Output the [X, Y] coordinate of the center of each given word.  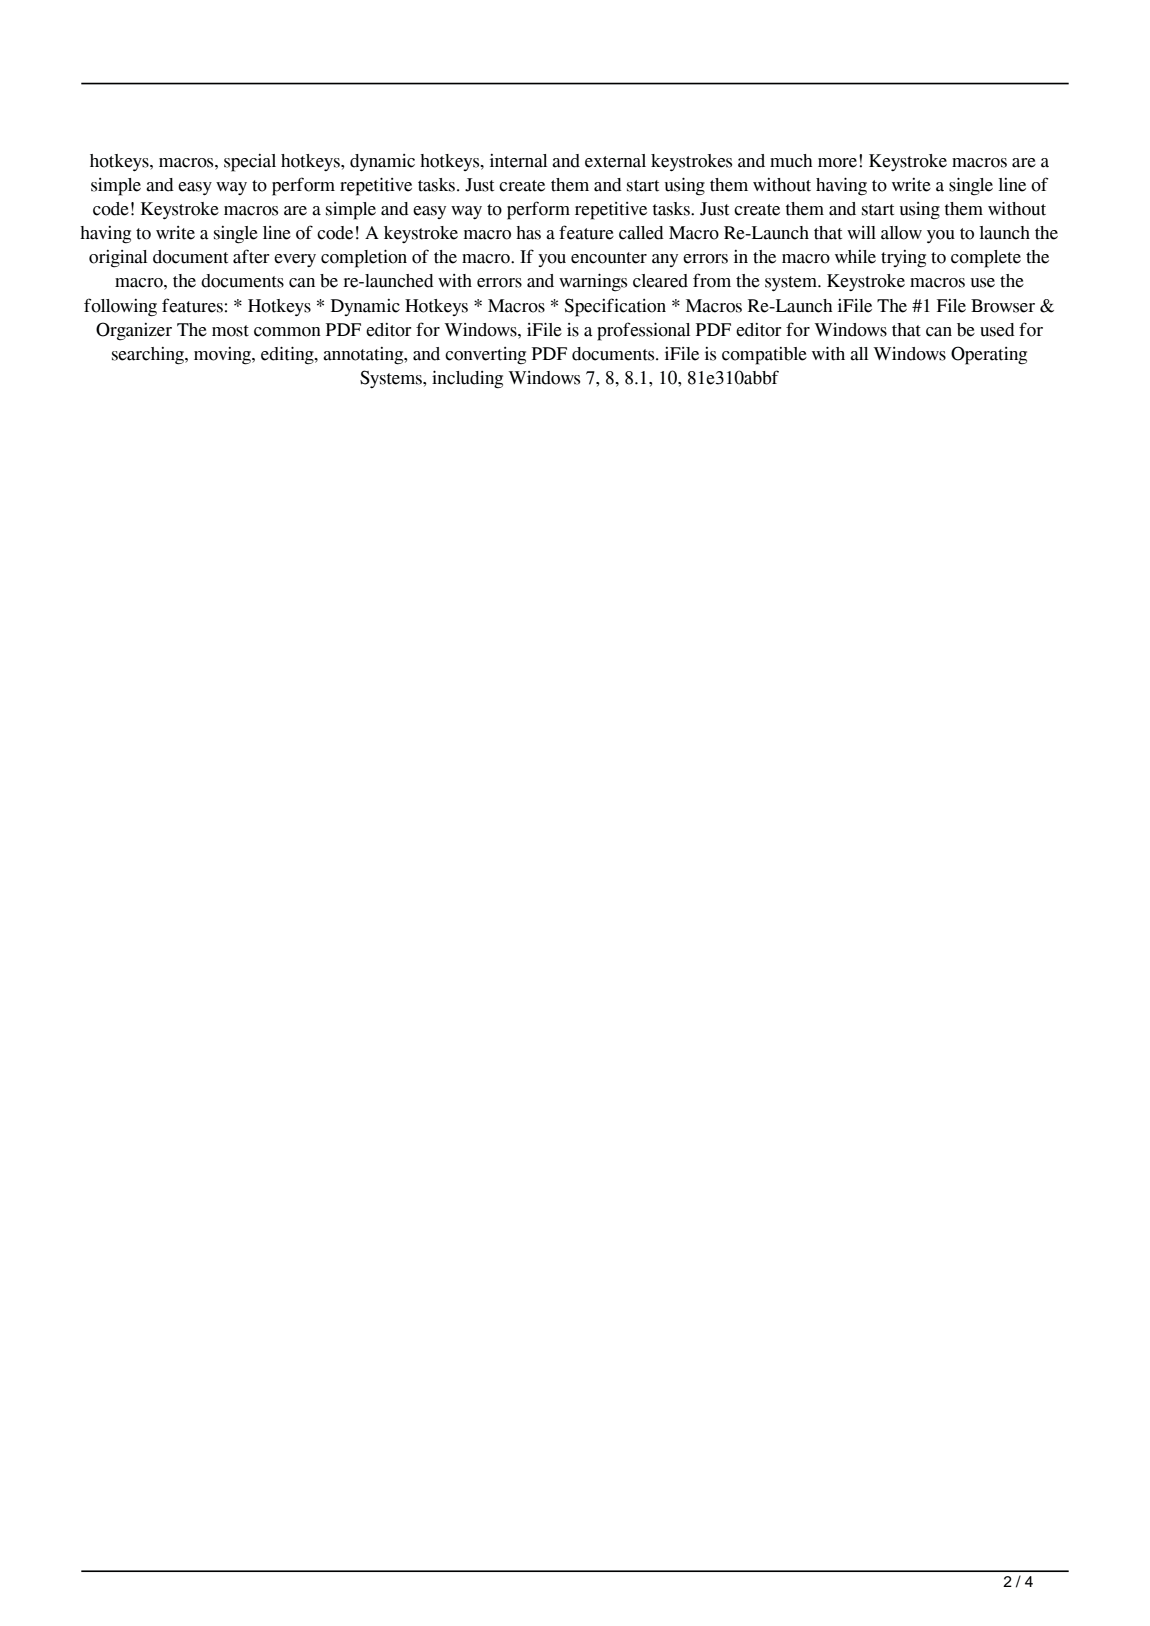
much [791, 161]
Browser [1003, 306]
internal [518, 161]
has [528, 233]
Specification [615, 307]
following [120, 307]
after [251, 256]
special [250, 163]
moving [224, 356]
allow [901, 233]
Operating [989, 355]
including [467, 379]
